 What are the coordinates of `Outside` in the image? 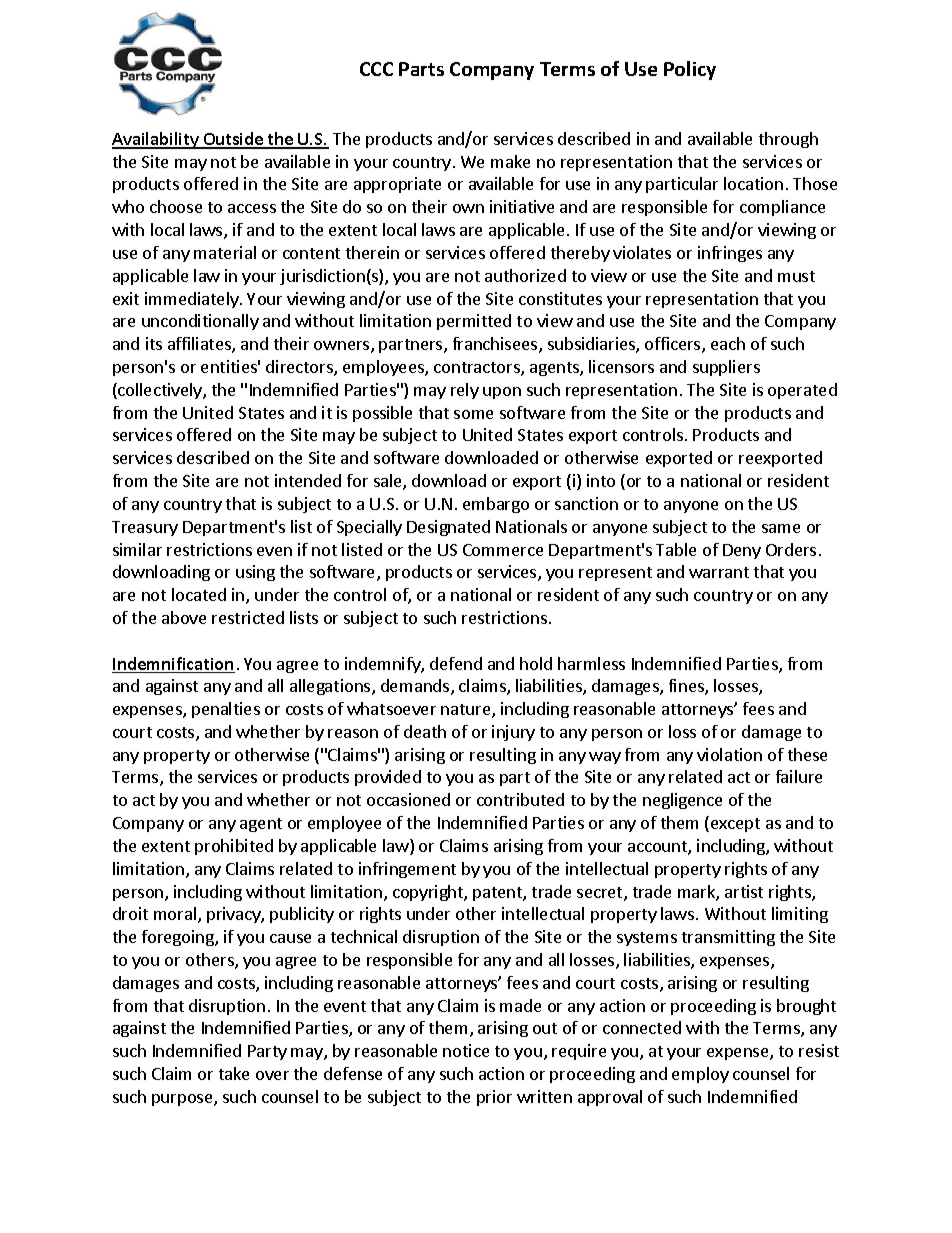 It's located at (233, 140).
